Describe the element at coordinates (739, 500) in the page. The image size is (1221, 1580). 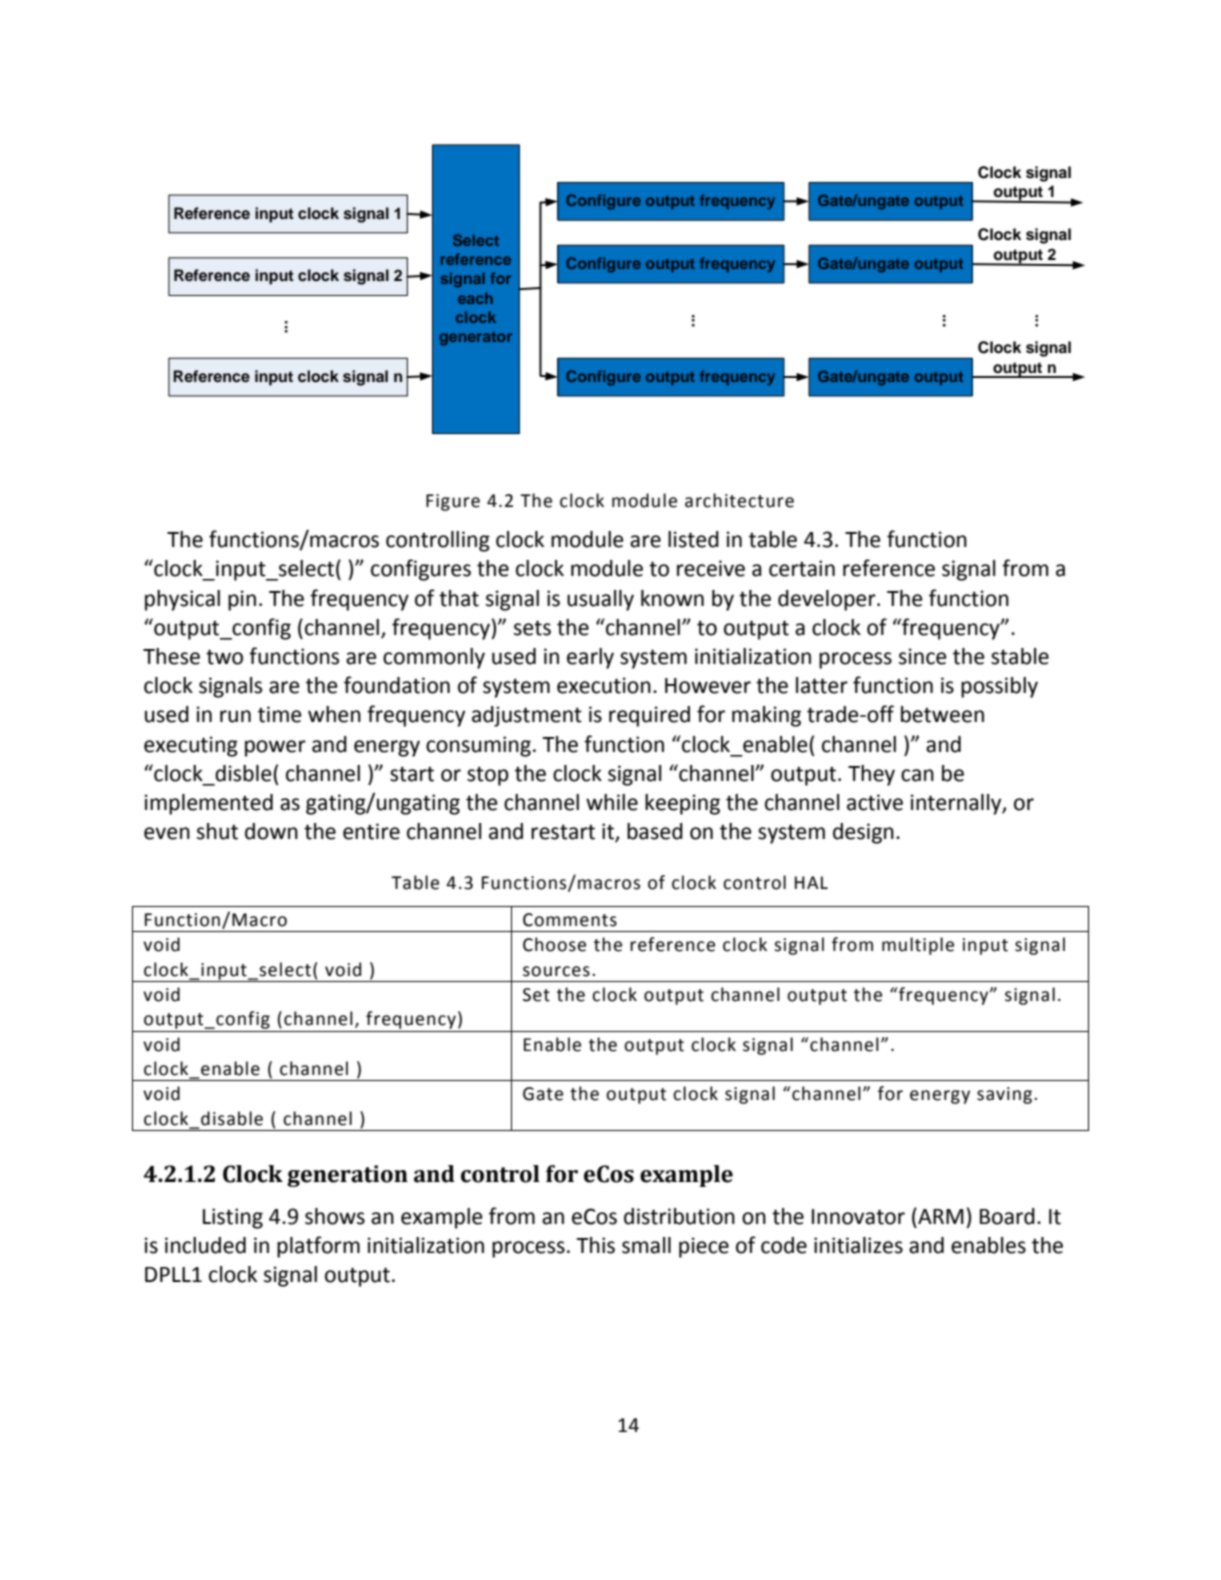
I see `architecture` at that location.
